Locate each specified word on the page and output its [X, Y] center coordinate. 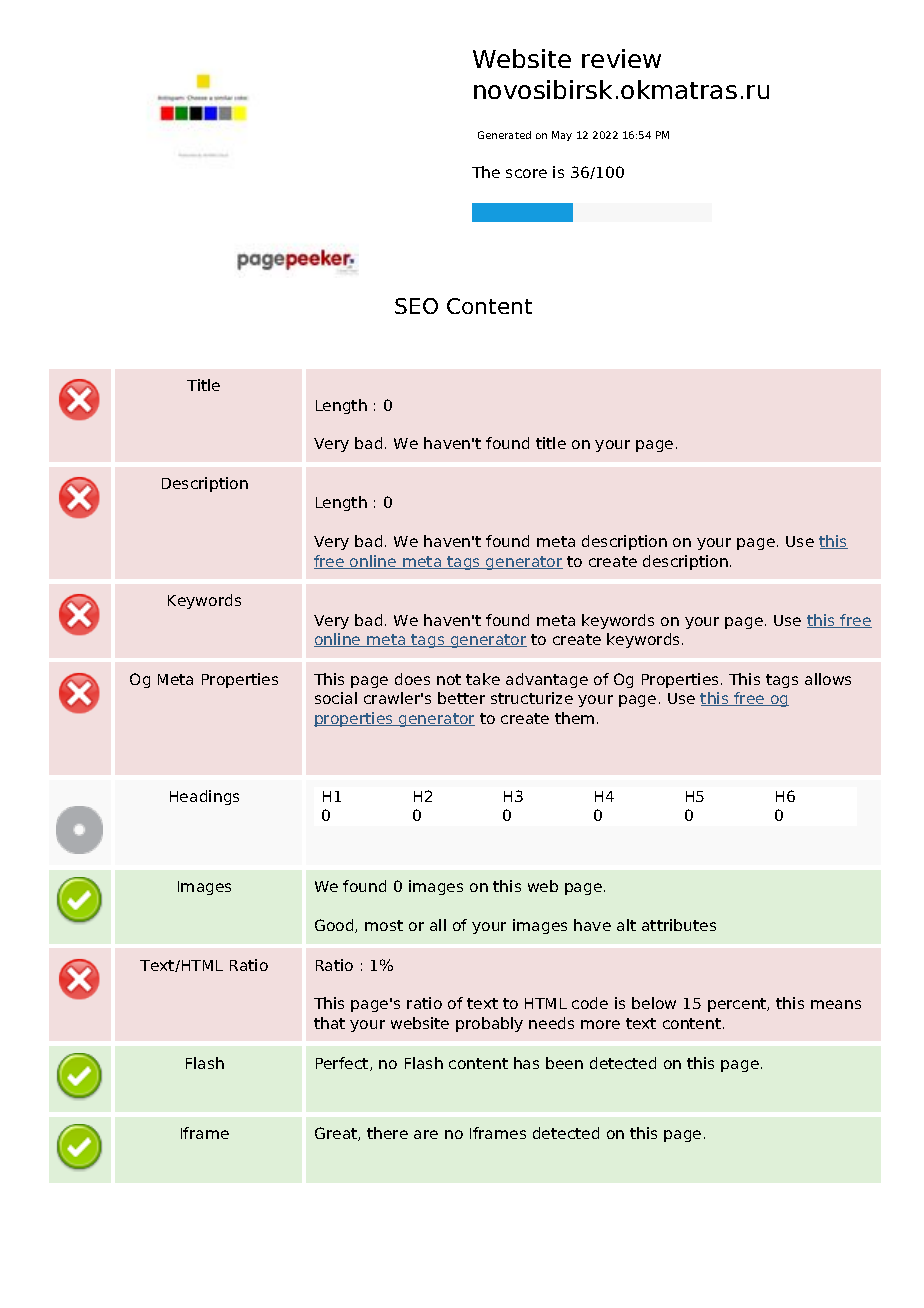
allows [828, 679]
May [562, 136]
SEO [416, 306]
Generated [504, 135]
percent [738, 1005]
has [526, 1063]
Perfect [343, 1064]
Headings [204, 797]
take [483, 679]
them [574, 718]
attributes [679, 925]
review [621, 58]
